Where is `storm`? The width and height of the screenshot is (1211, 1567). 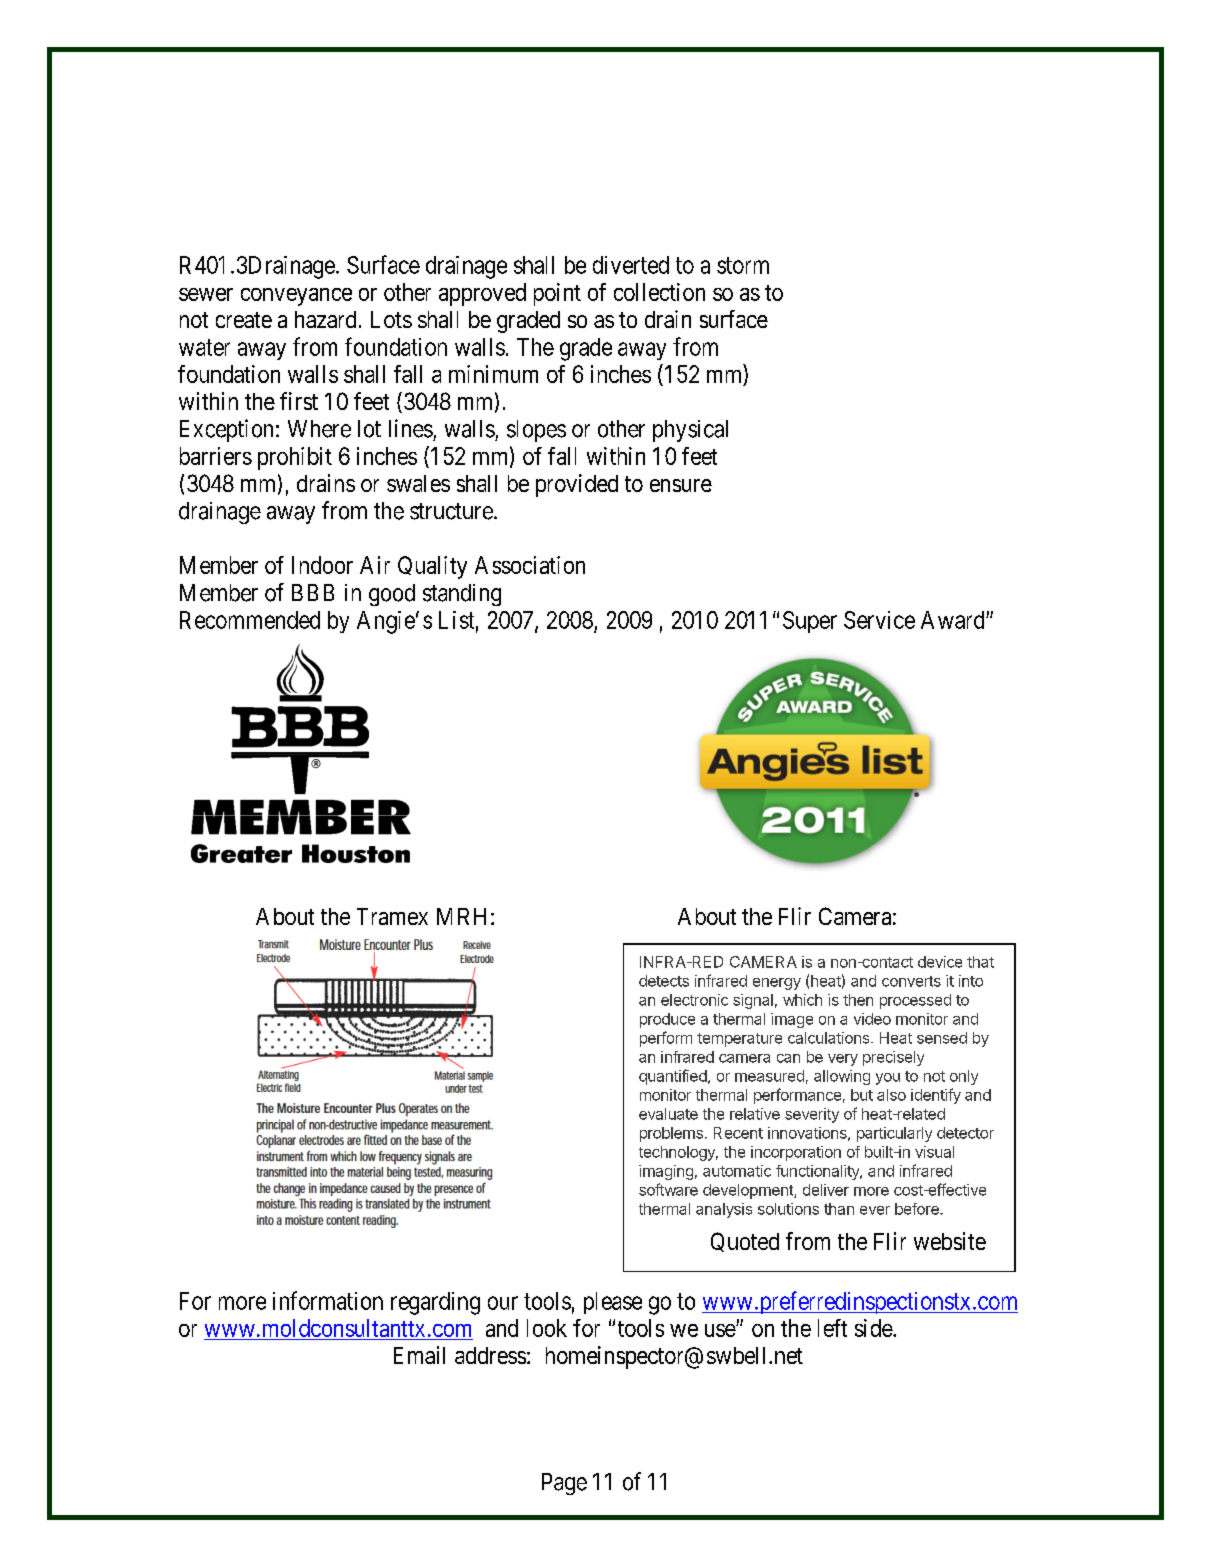 storm is located at coordinates (743, 265).
